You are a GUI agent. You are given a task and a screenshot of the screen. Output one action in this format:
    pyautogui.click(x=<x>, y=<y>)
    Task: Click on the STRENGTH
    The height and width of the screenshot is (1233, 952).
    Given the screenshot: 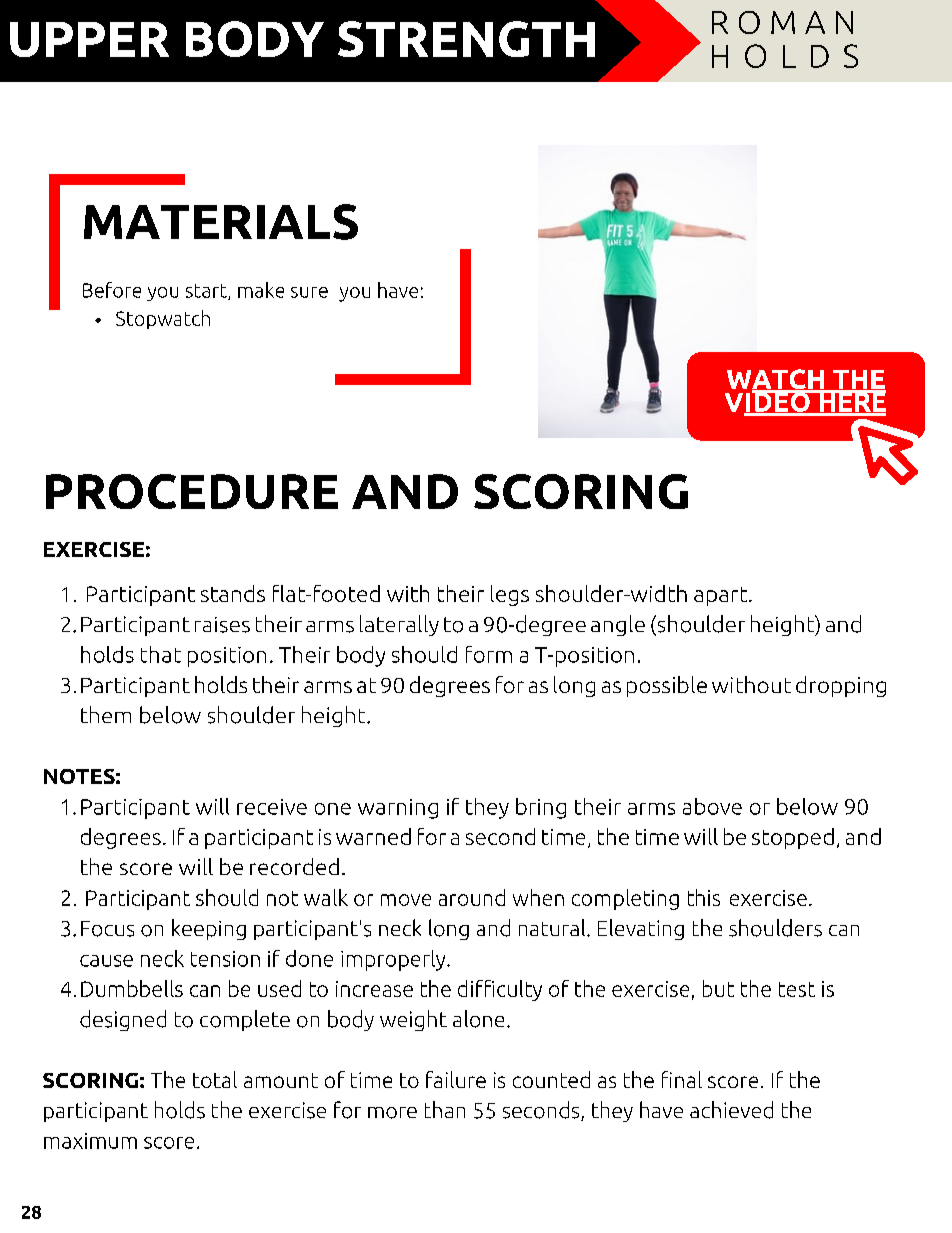 What is the action you would take?
    pyautogui.click(x=466, y=39)
